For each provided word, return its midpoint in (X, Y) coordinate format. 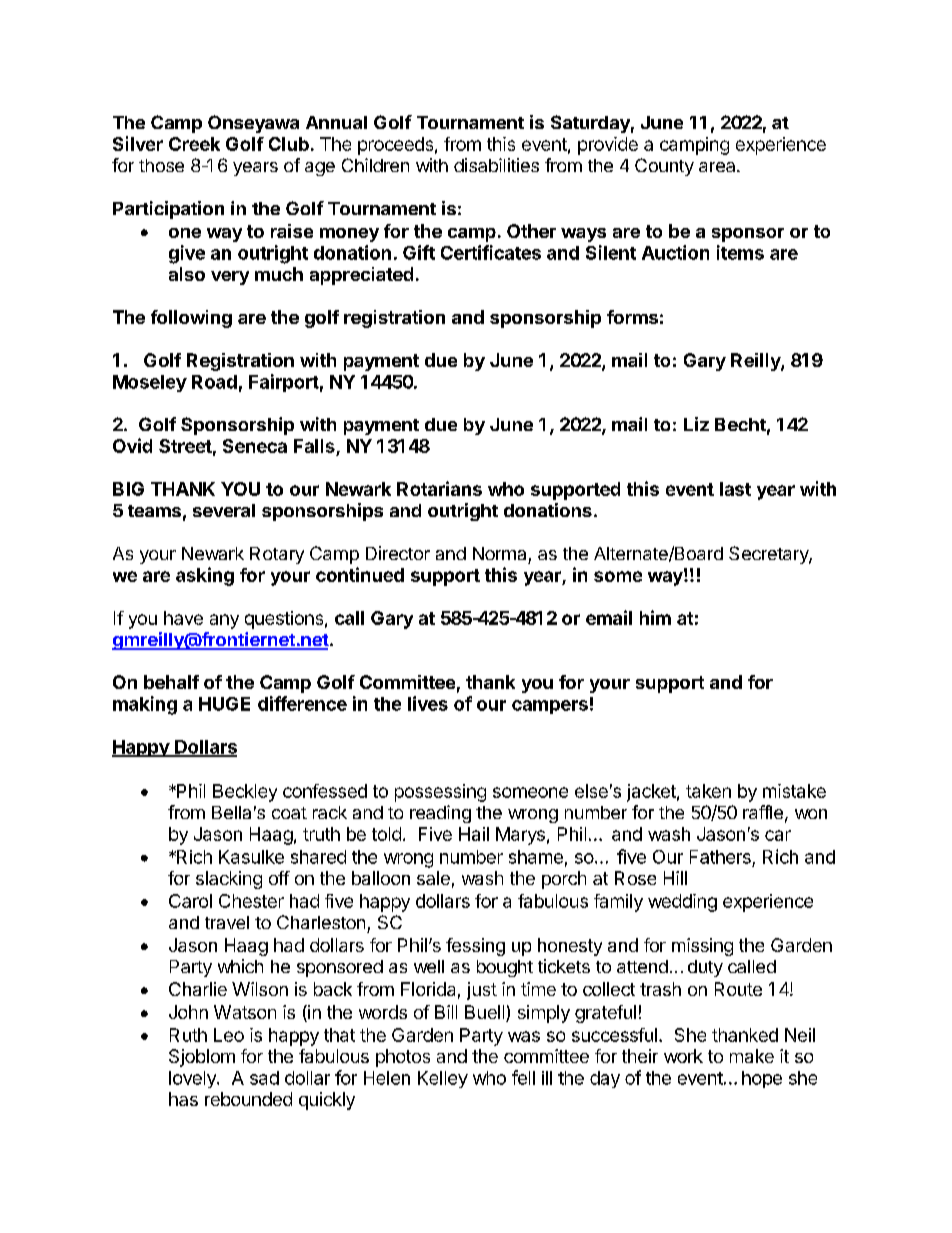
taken (708, 791)
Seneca (255, 446)
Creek (194, 144)
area (718, 167)
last (735, 489)
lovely (193, 1079)
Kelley (443, 1079)
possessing (440, 793)
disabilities (496, 165)
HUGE (224, 704)
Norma (499, 553)
